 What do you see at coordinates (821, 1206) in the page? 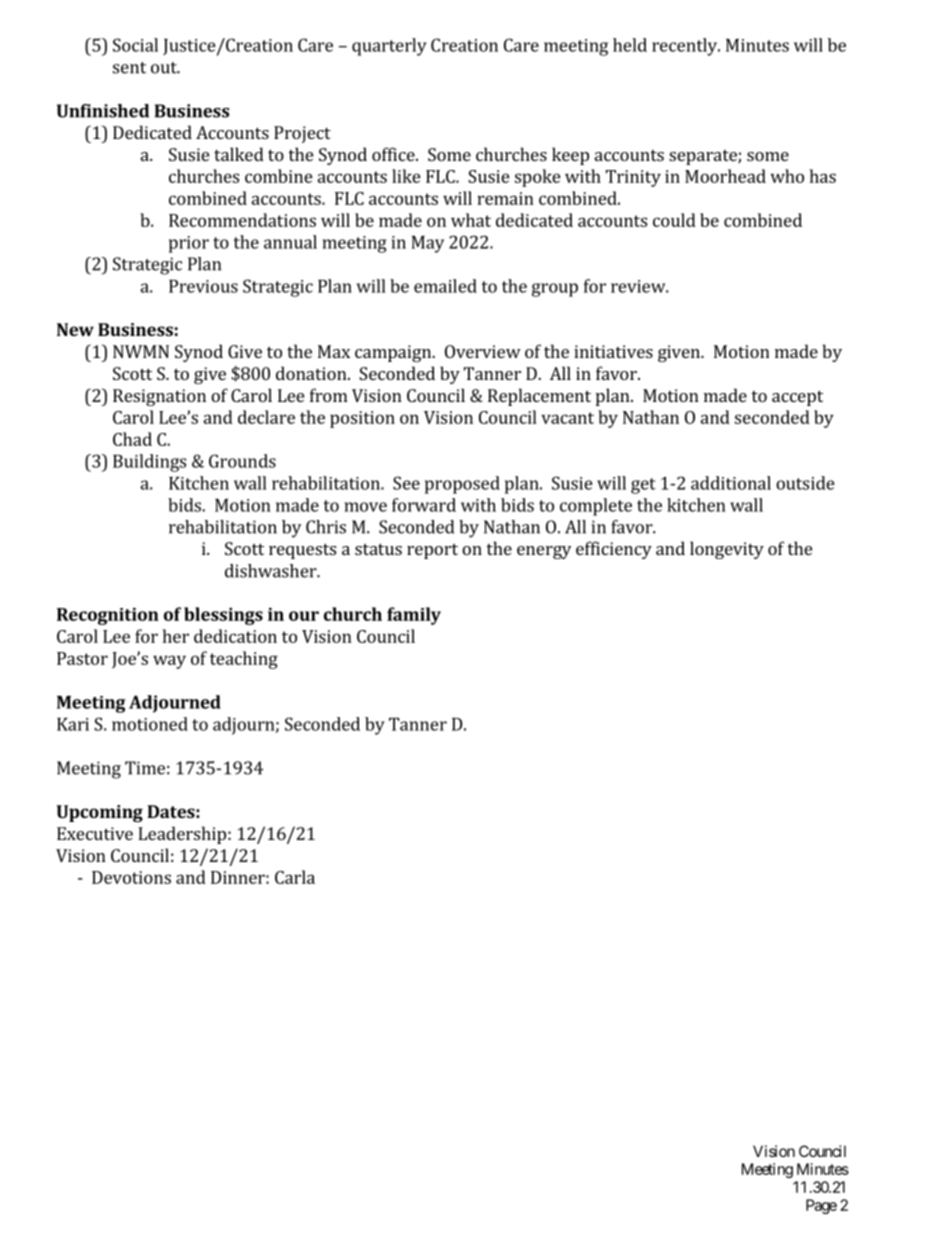
I see `Page` at bounding box center [821, 1206].
